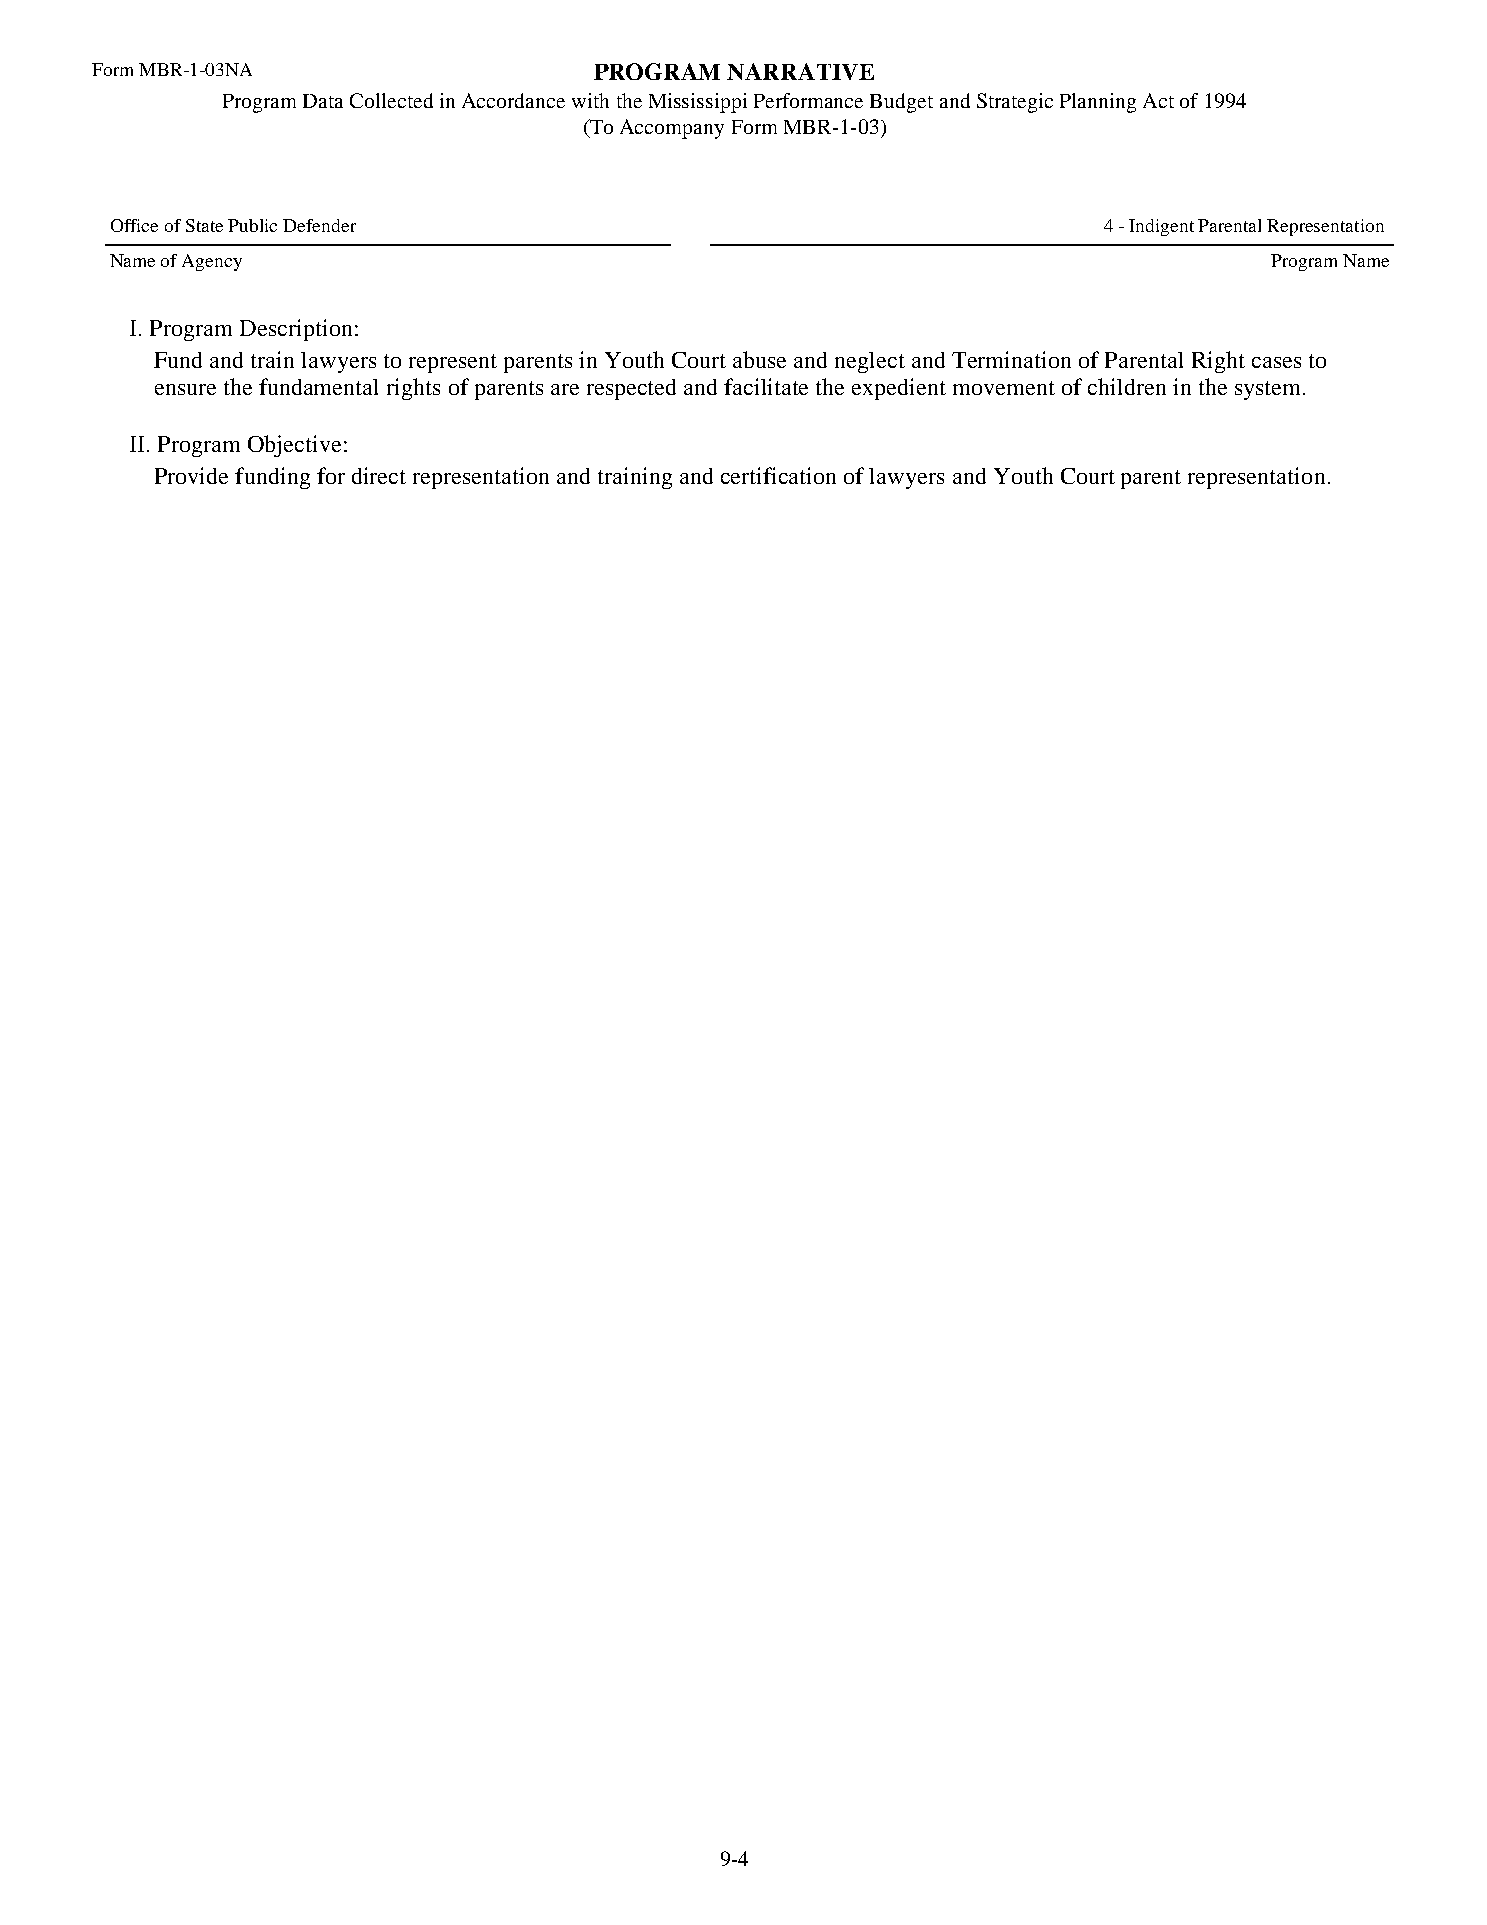 The width and height of the screenshot is (1487, 1925). What do you see at coordinates (323, 101) in the screenshot?
I see `Data` at bounding box center [323, 101].
